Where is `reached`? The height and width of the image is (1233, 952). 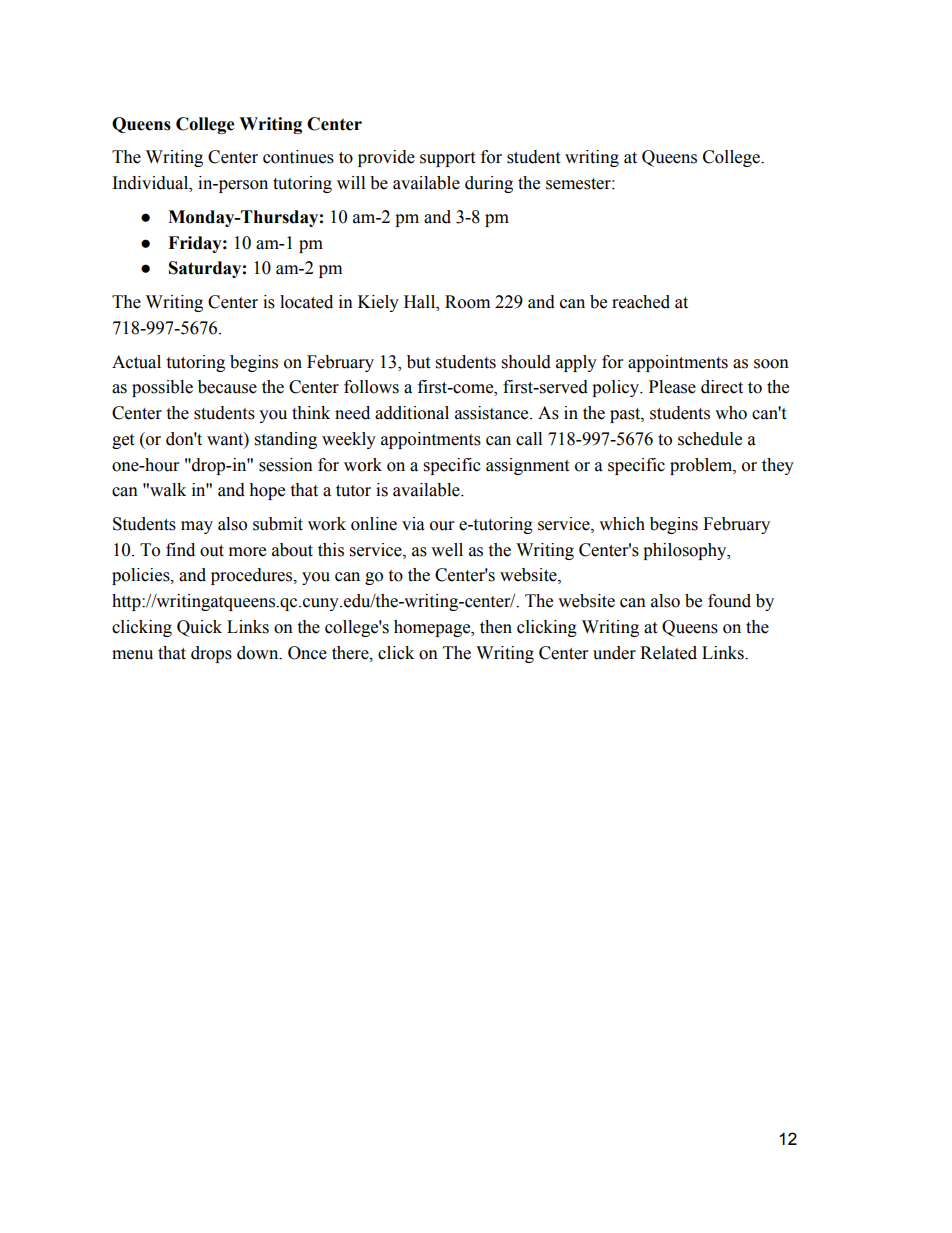
reached is located at coordinates (641, 302).
